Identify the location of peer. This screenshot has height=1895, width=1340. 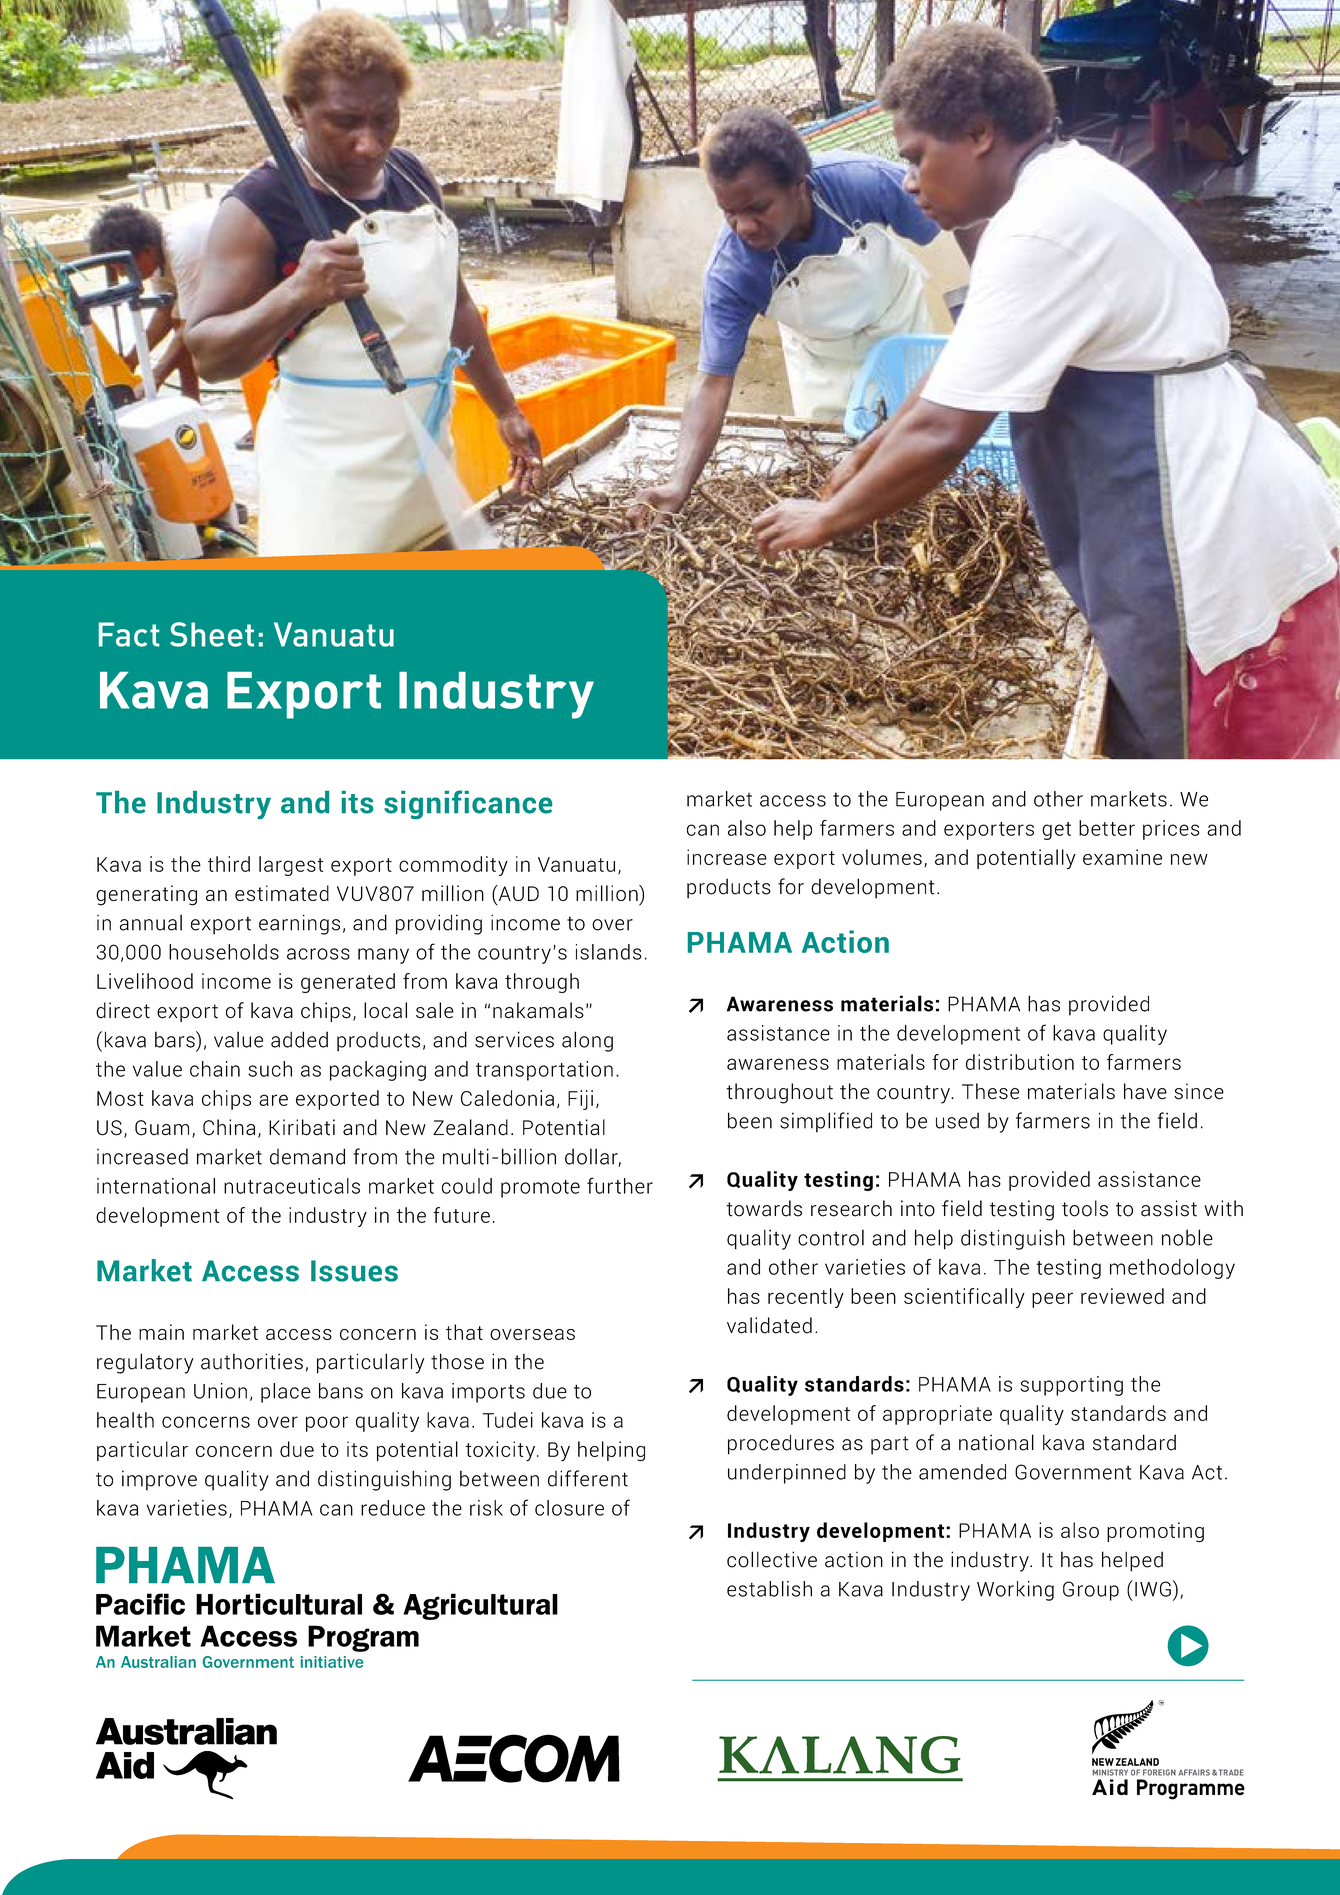
(1052, 1300).
